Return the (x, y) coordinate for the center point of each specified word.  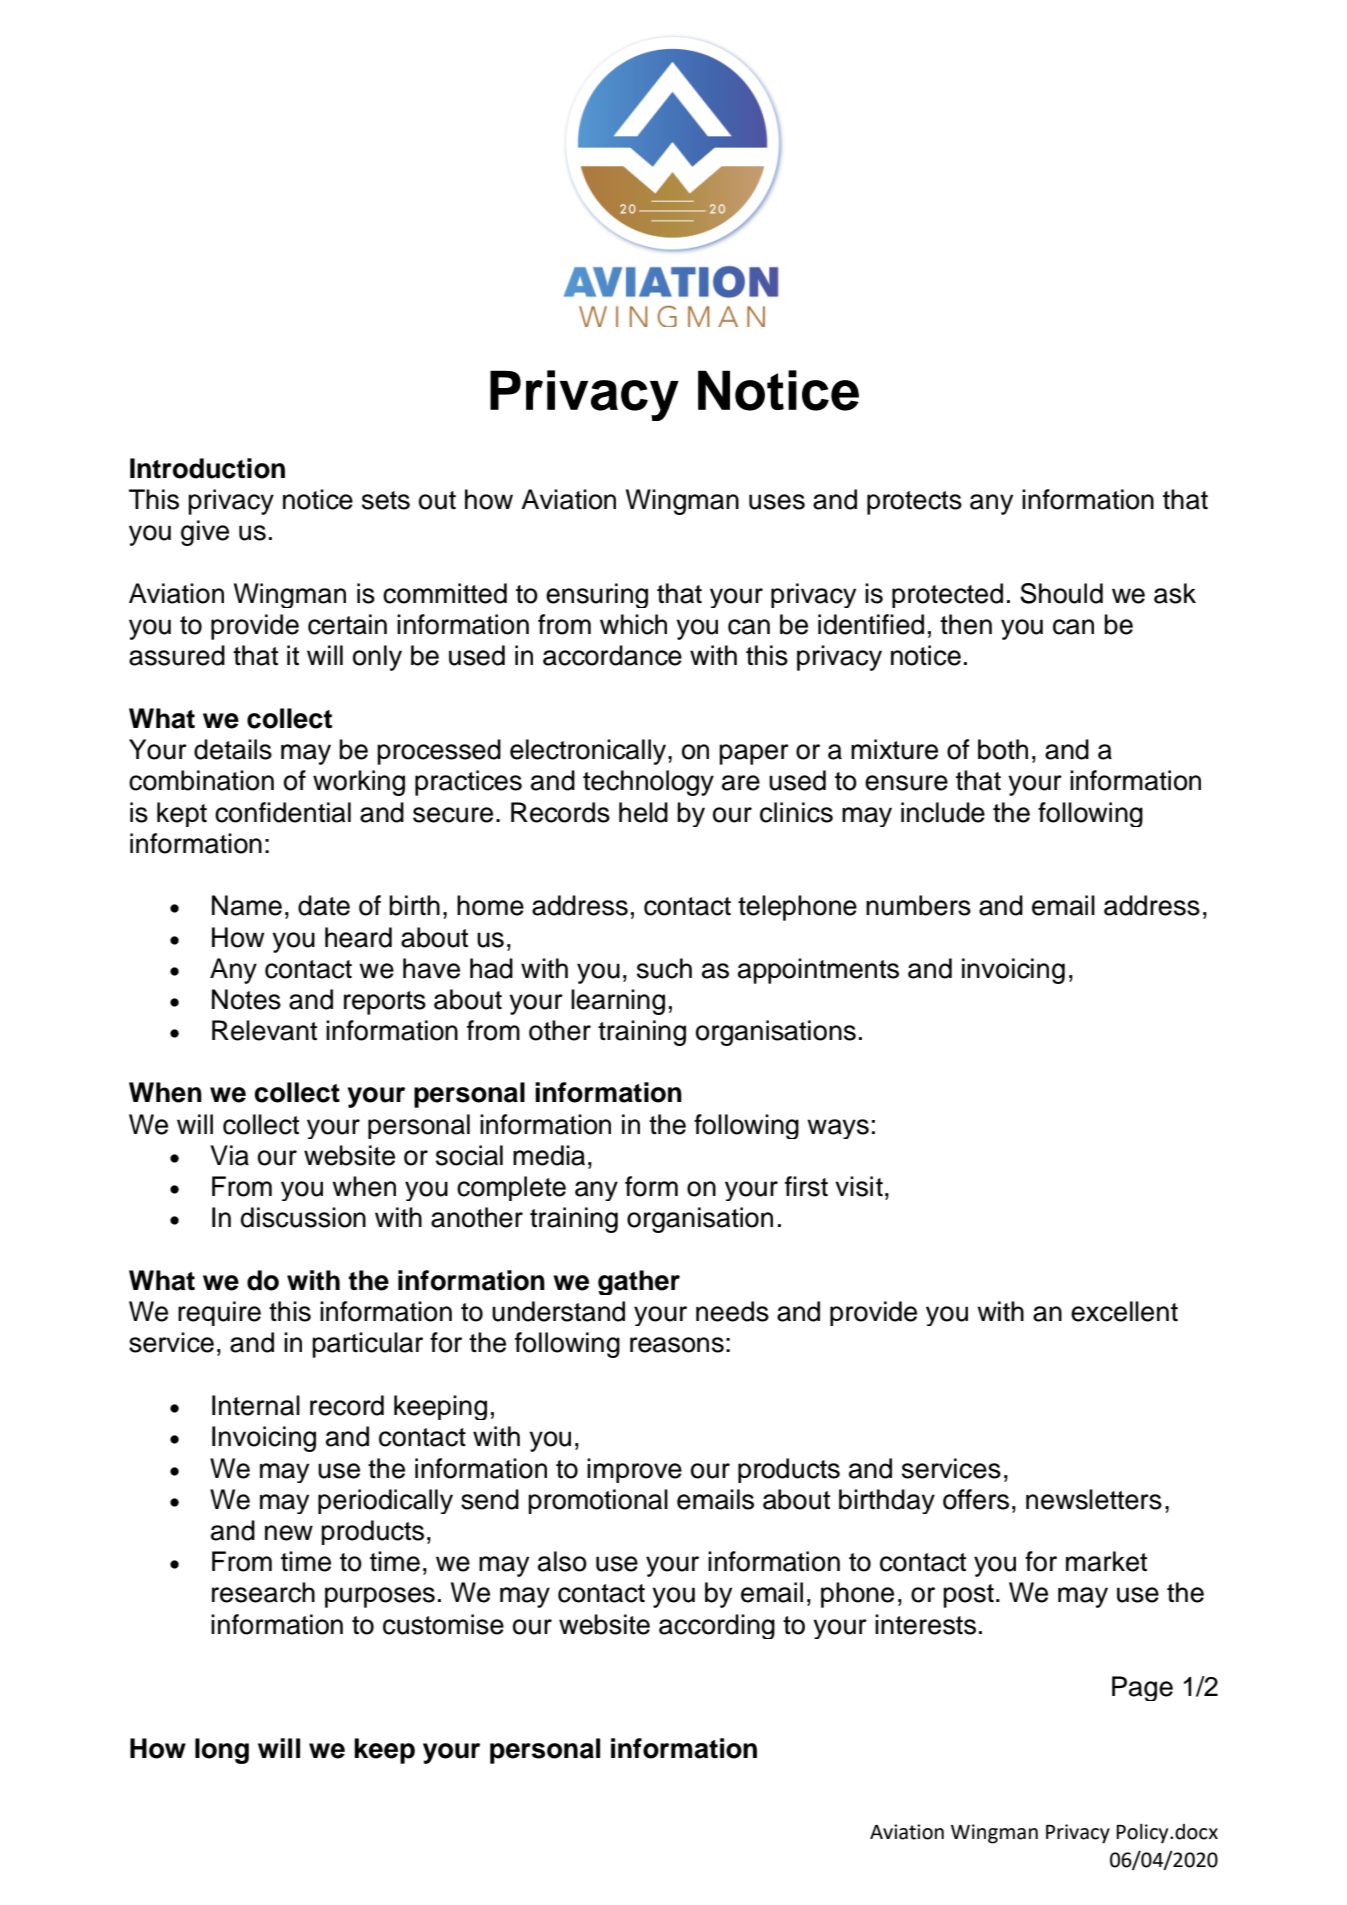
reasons (677, 1345)
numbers (918, 905)
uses (777, 502)
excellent (1124, 1311)
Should (1061, 593)
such (664, 968)
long (222, 1751)
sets (386, 500)
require (219, 1313)
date (324, 905)
